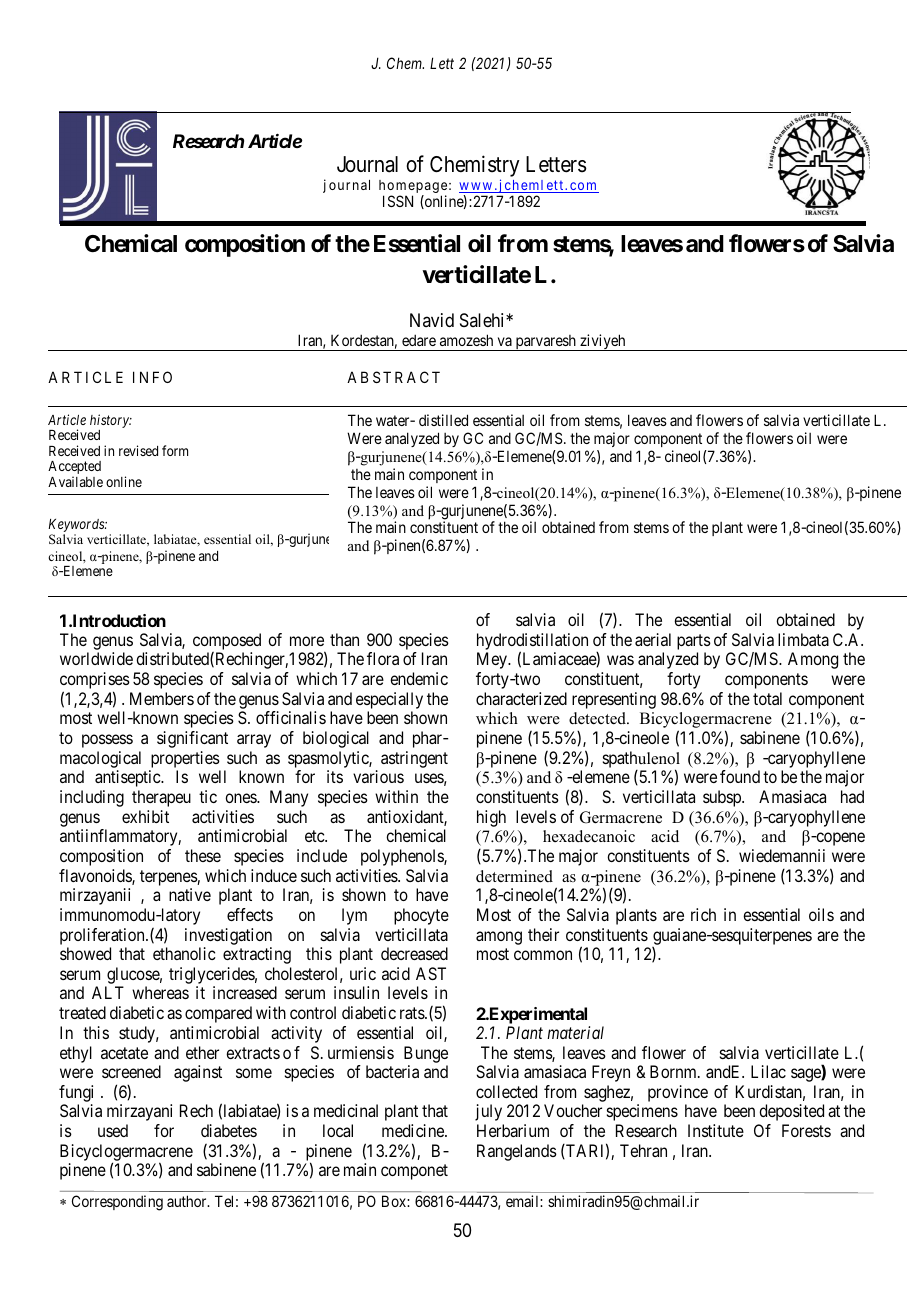 The width and height of the image is (924, 1308). Describe the element at coordinates (716, 1130) in the image. I see `Institute` at that location.
